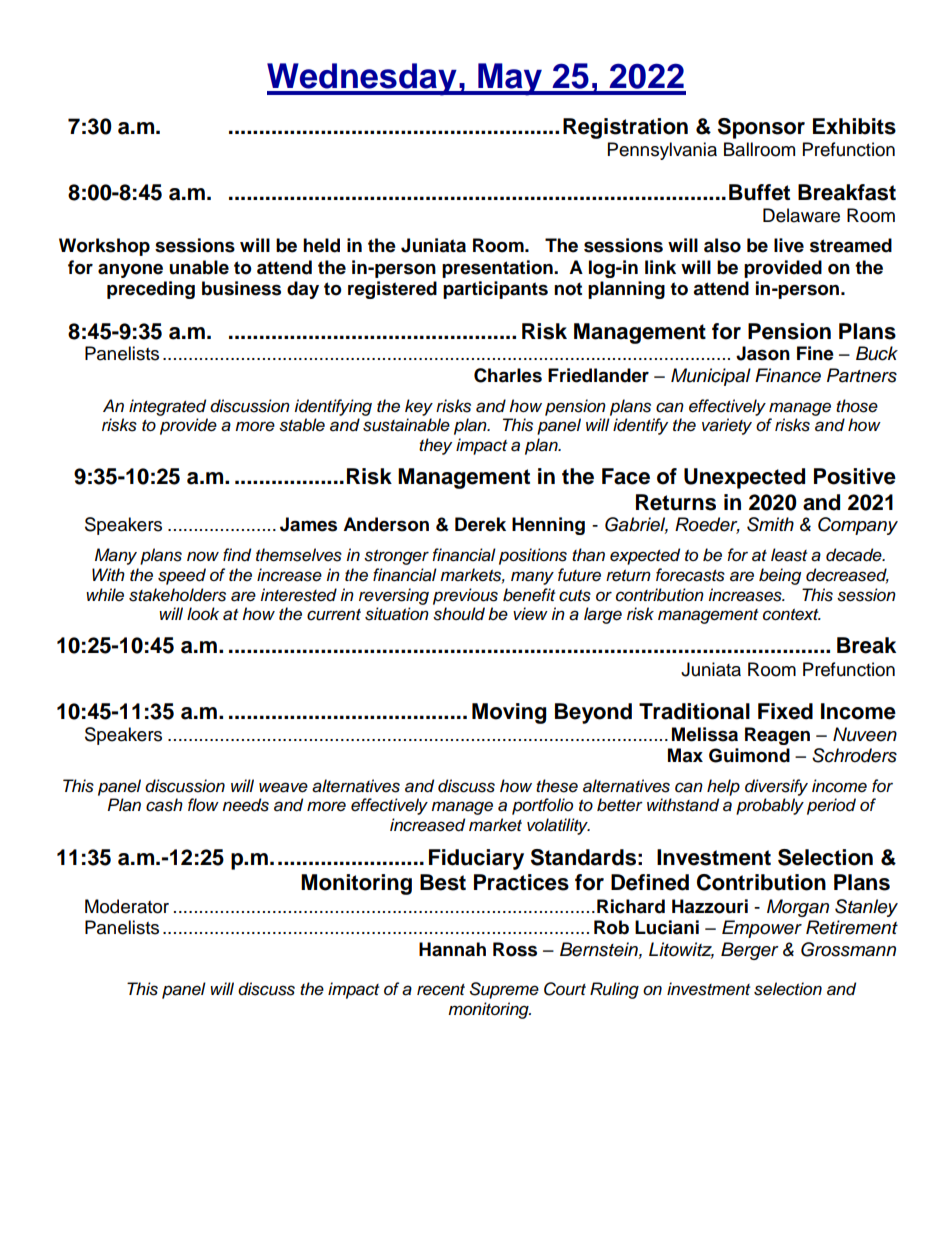 This page has height=1233, width=952. What do you see at coordinates (788, 375) in the page?
I see `Finance` at bounding box center [788, 375].
